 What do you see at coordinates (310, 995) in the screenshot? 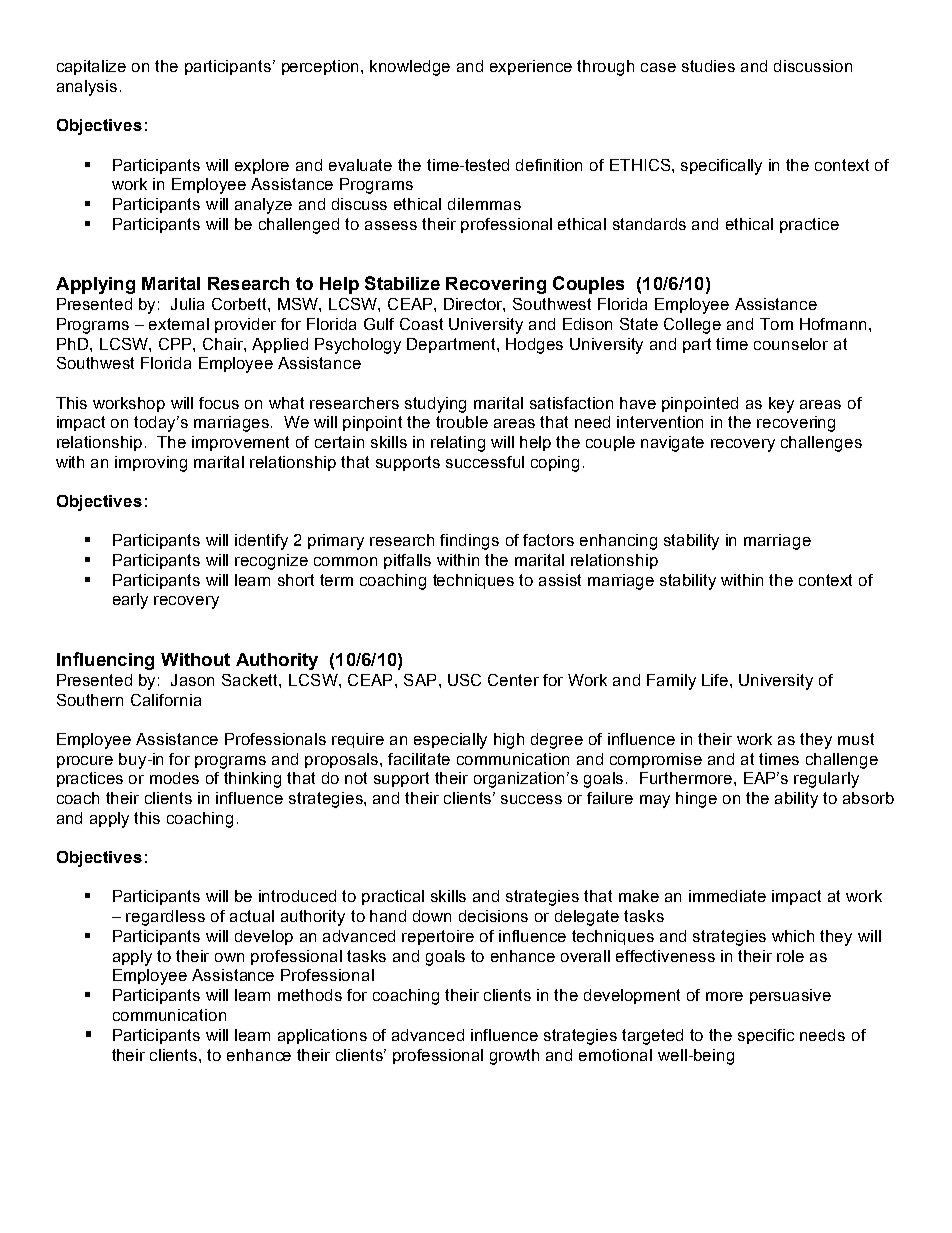
I see `methods` at bounding box center [310, 995].
